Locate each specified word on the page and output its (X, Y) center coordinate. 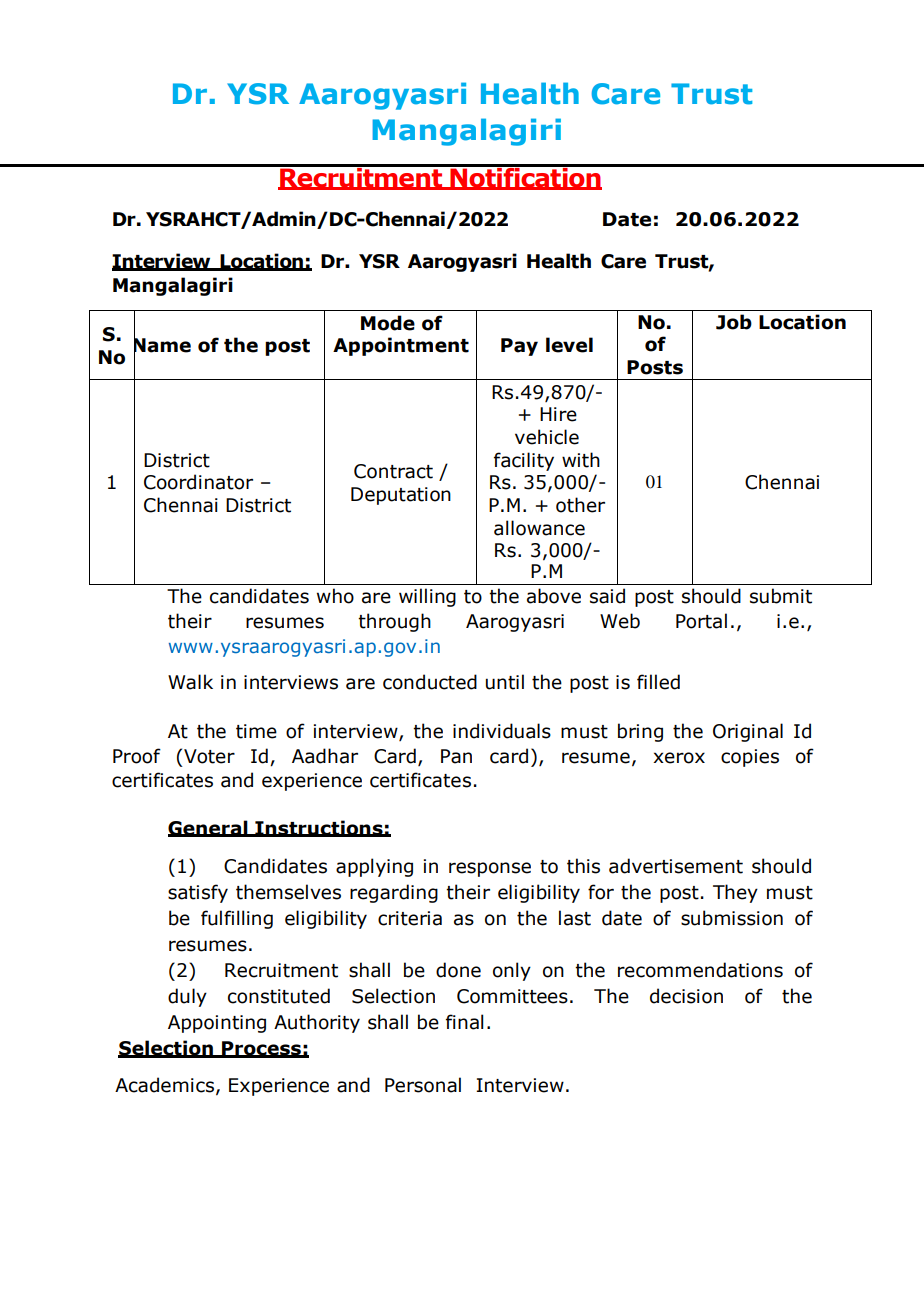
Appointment (401, 346)
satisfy (198, 893)
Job (734, 322)
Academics (166, 1085)
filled (658, 682)
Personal (423, 1085)
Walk (190, 682)
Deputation (401, 496)
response (490, 869)
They (735, 893)
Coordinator (198, 482)
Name (162, 345)
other (580, 505)
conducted (430, 682)
